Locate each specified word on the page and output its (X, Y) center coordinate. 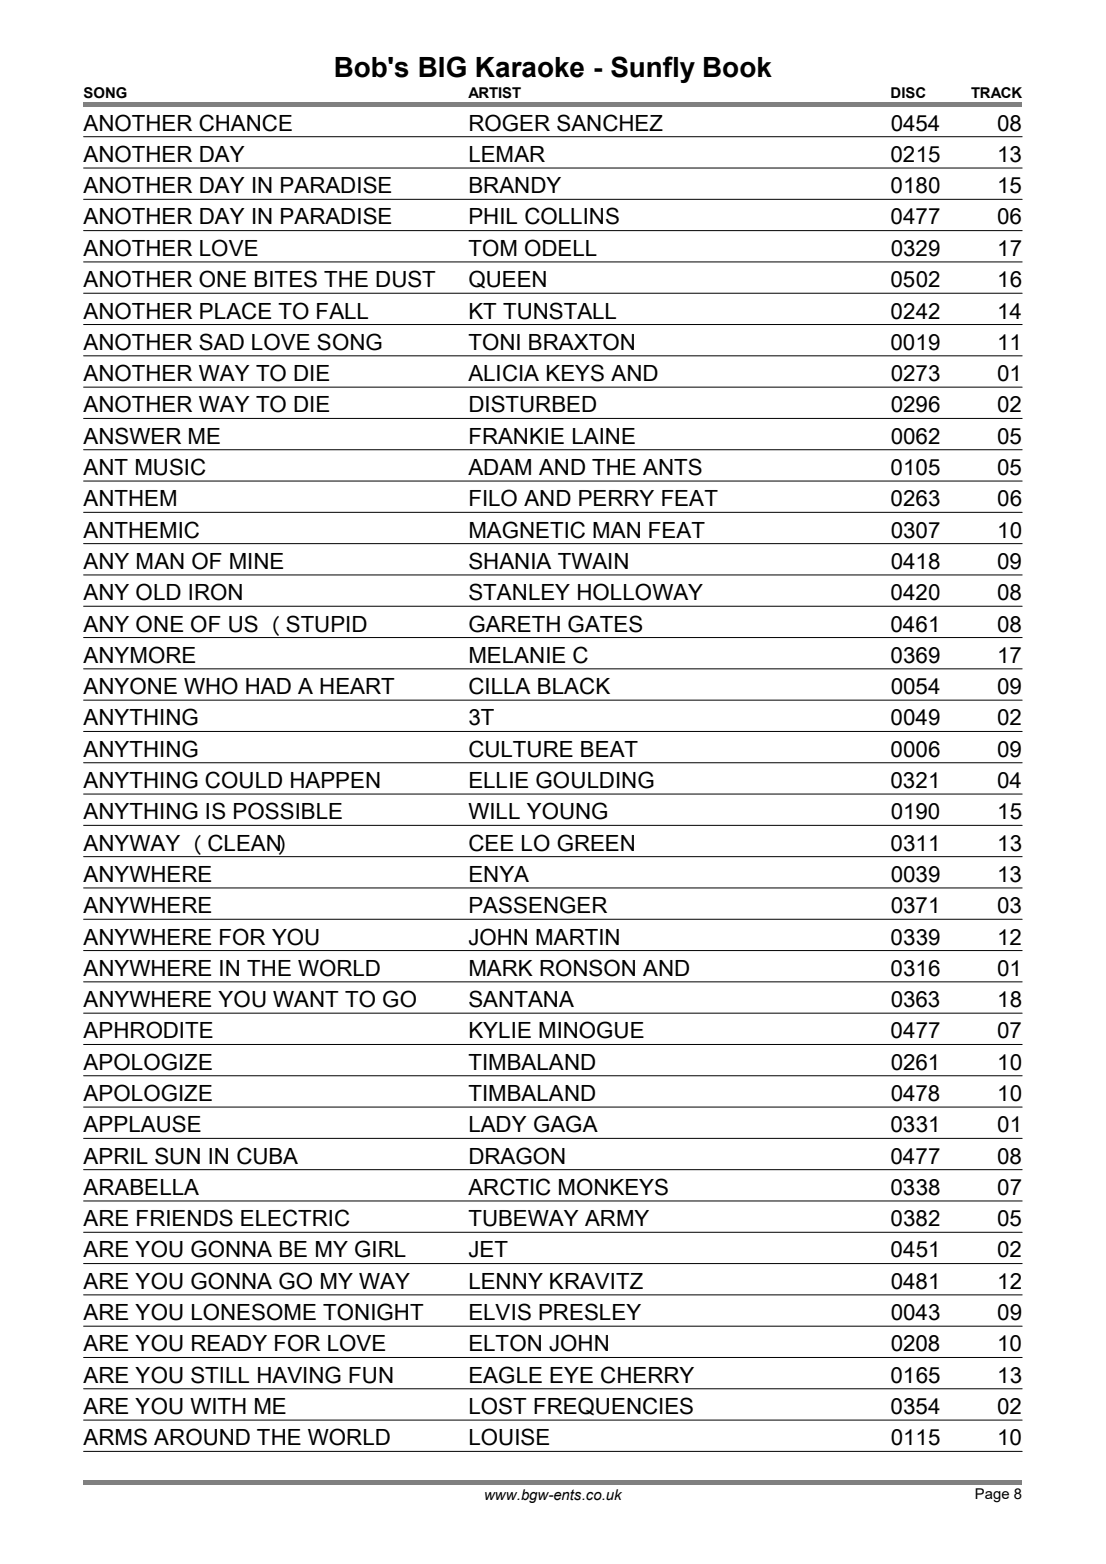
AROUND (202, 1437)
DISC (908, 93)
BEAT (609, 749)
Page (992, 1495)
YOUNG (567, 811)
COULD (243, 780)
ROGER (510, 123)
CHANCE (245, 123)
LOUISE (509, 1437)
